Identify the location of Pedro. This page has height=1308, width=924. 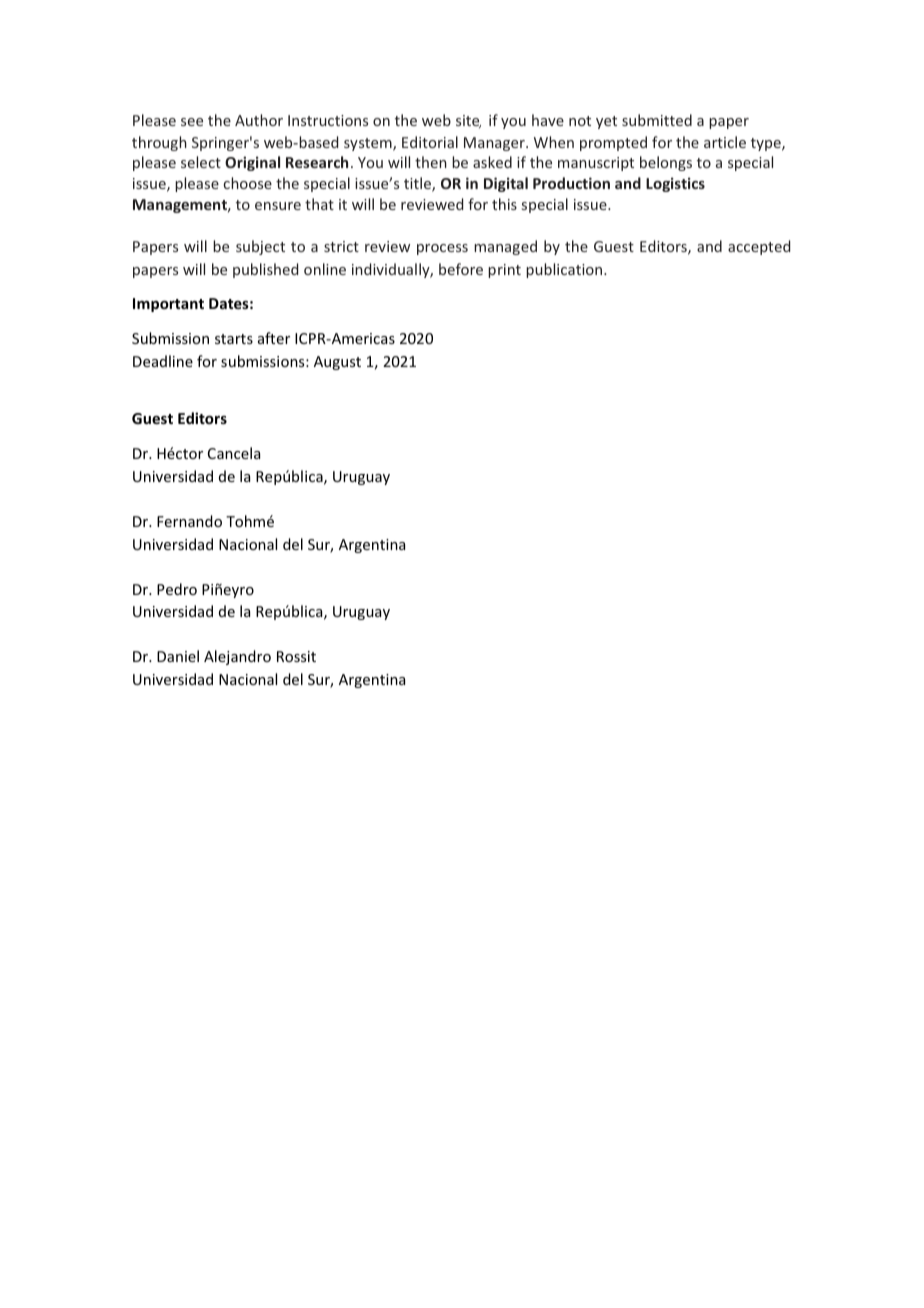
(177, 589).
